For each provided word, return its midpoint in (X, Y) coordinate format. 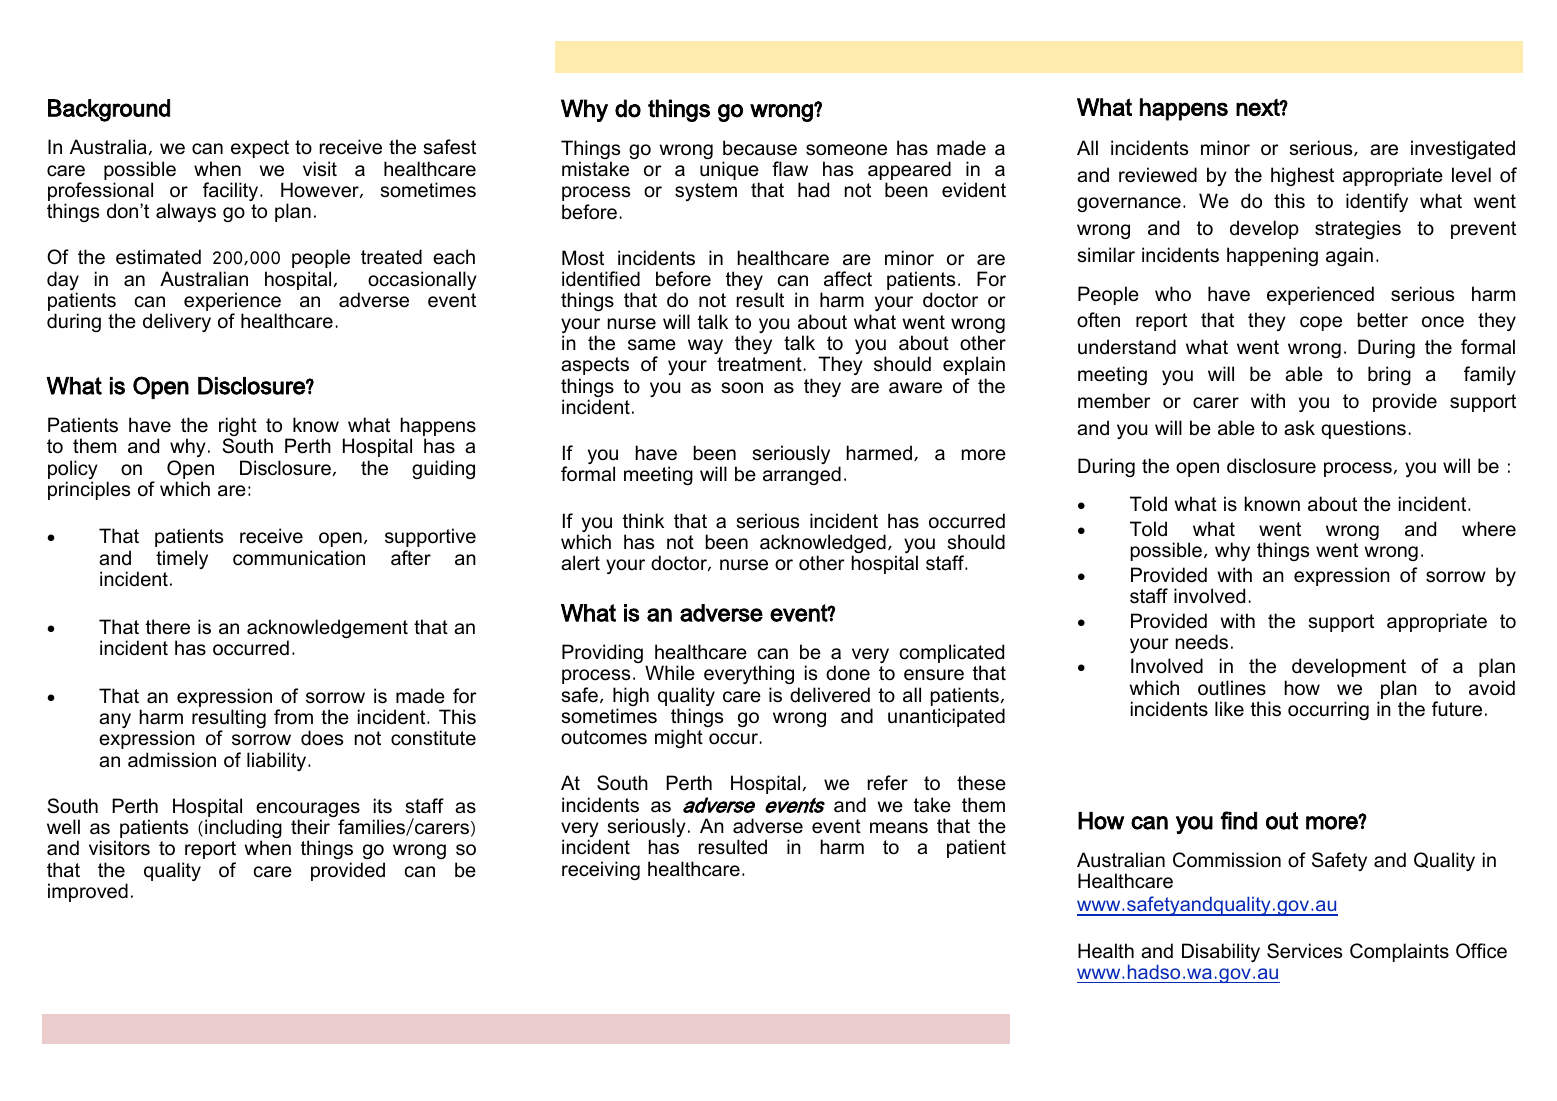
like (1229, 709)
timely (182, 559)
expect (260, 149)
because (760, 148)
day (63, 282)
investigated (1463, 149)
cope (1321, 323)
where (1489, 529)
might (679, 738)
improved (88, 892)
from (293, 717)
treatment (760, 364)
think (643, 520)
